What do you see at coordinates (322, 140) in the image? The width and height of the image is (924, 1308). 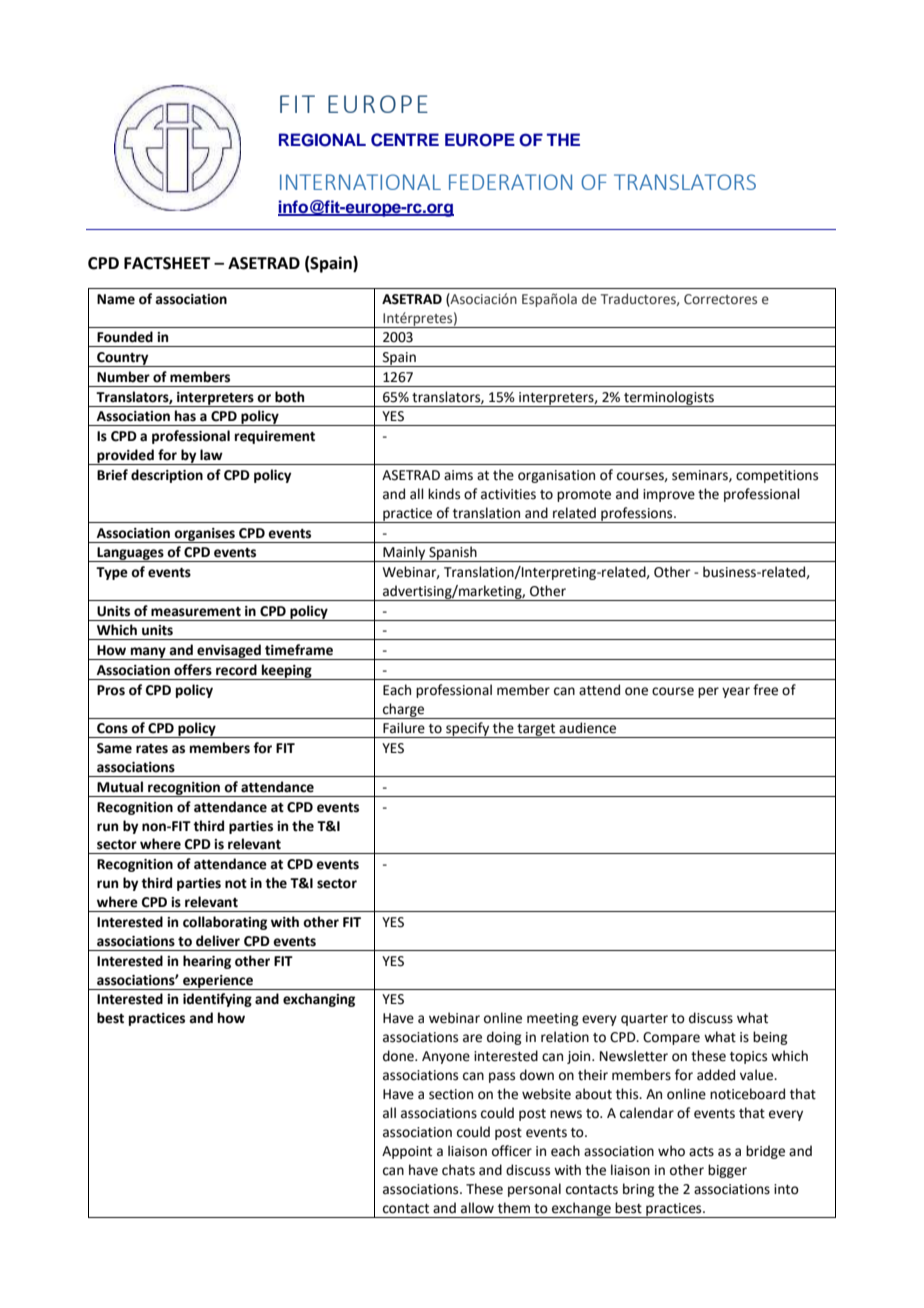 I see `REGIONAL` at bounding box center [322, 140].
